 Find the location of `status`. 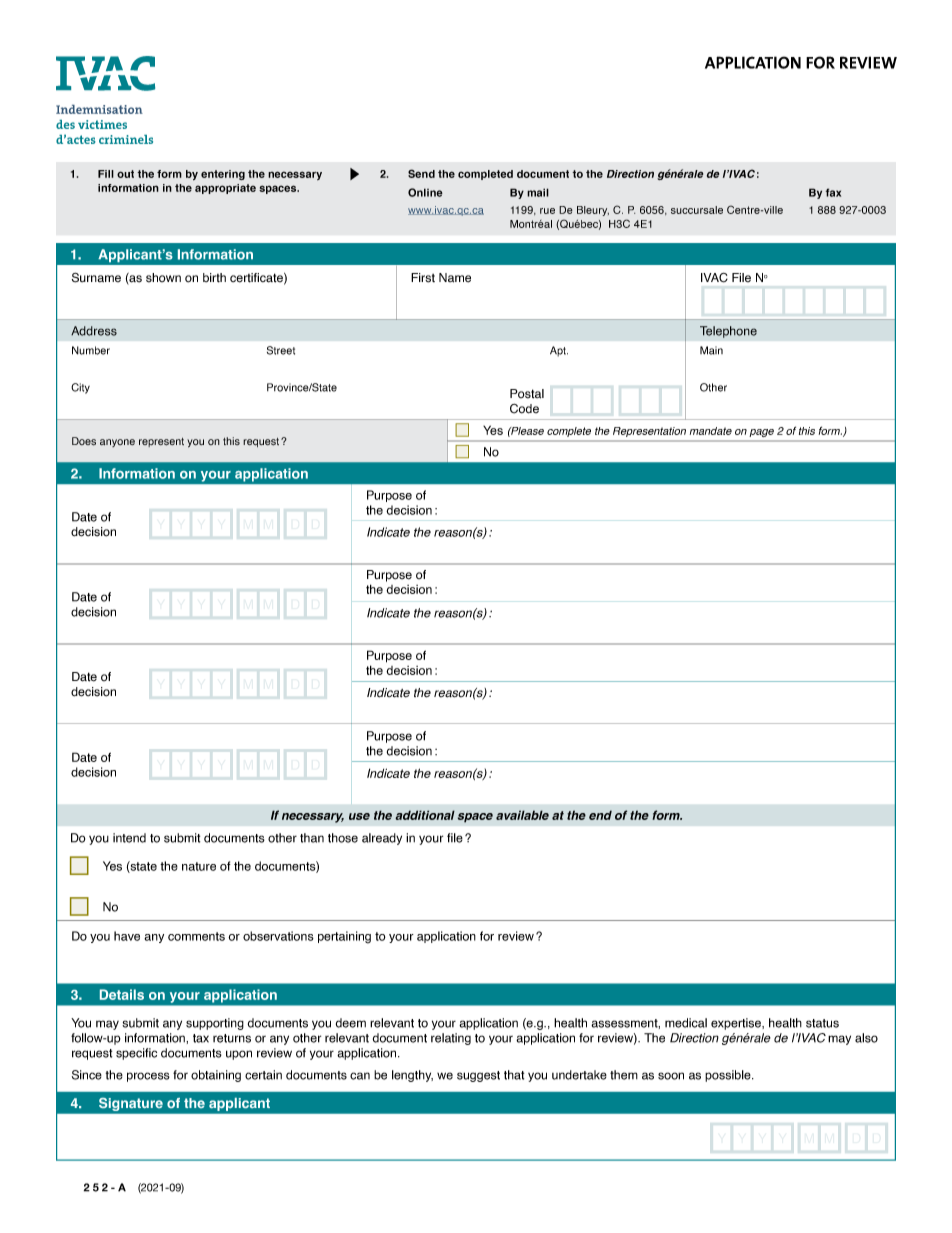

status is located at coordinates (822, 1023).
